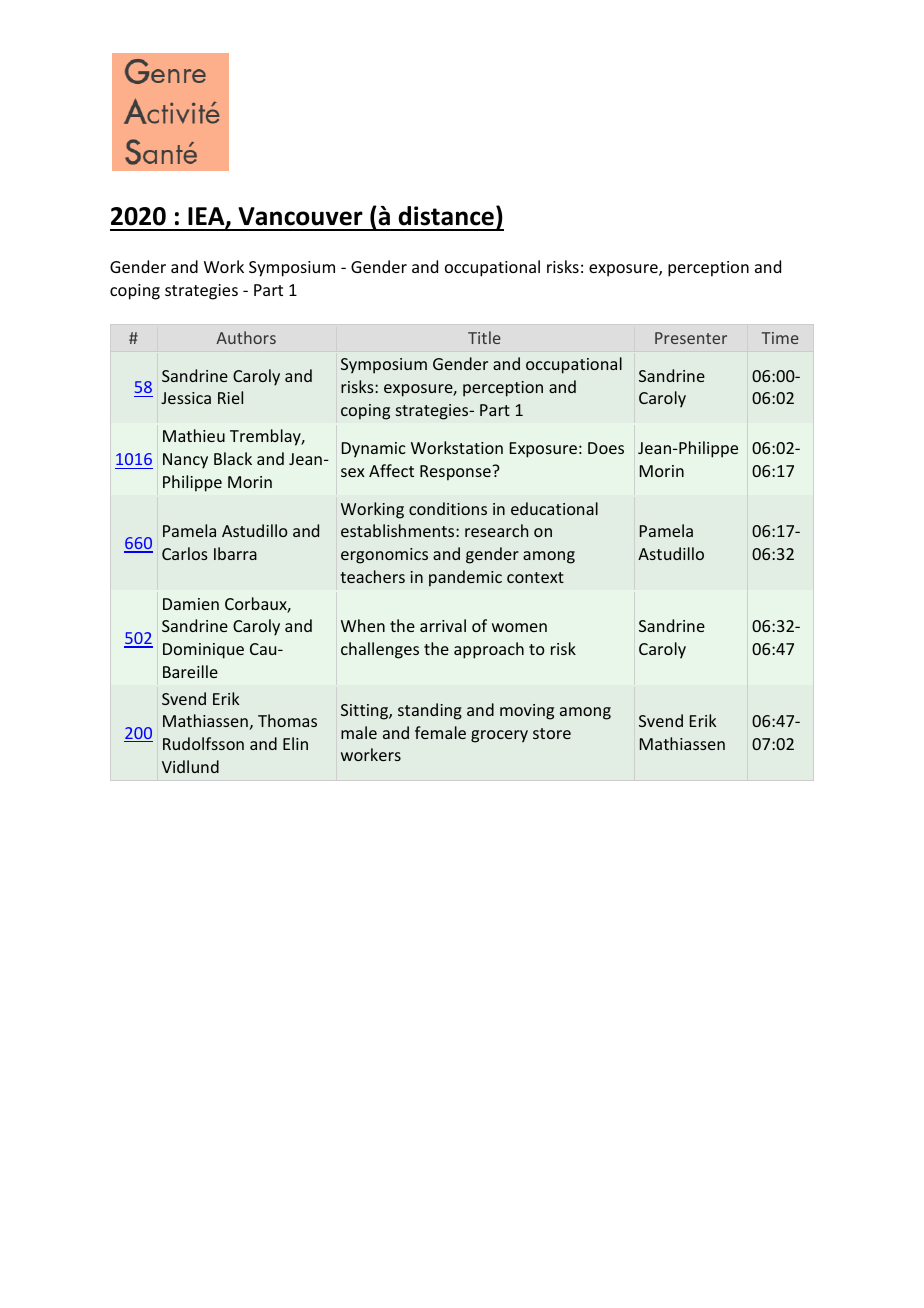 The image size is (924, 1308). Describe the element at coordinates (235, 553) in the screenshot. I see `Ibarra` at that location.
